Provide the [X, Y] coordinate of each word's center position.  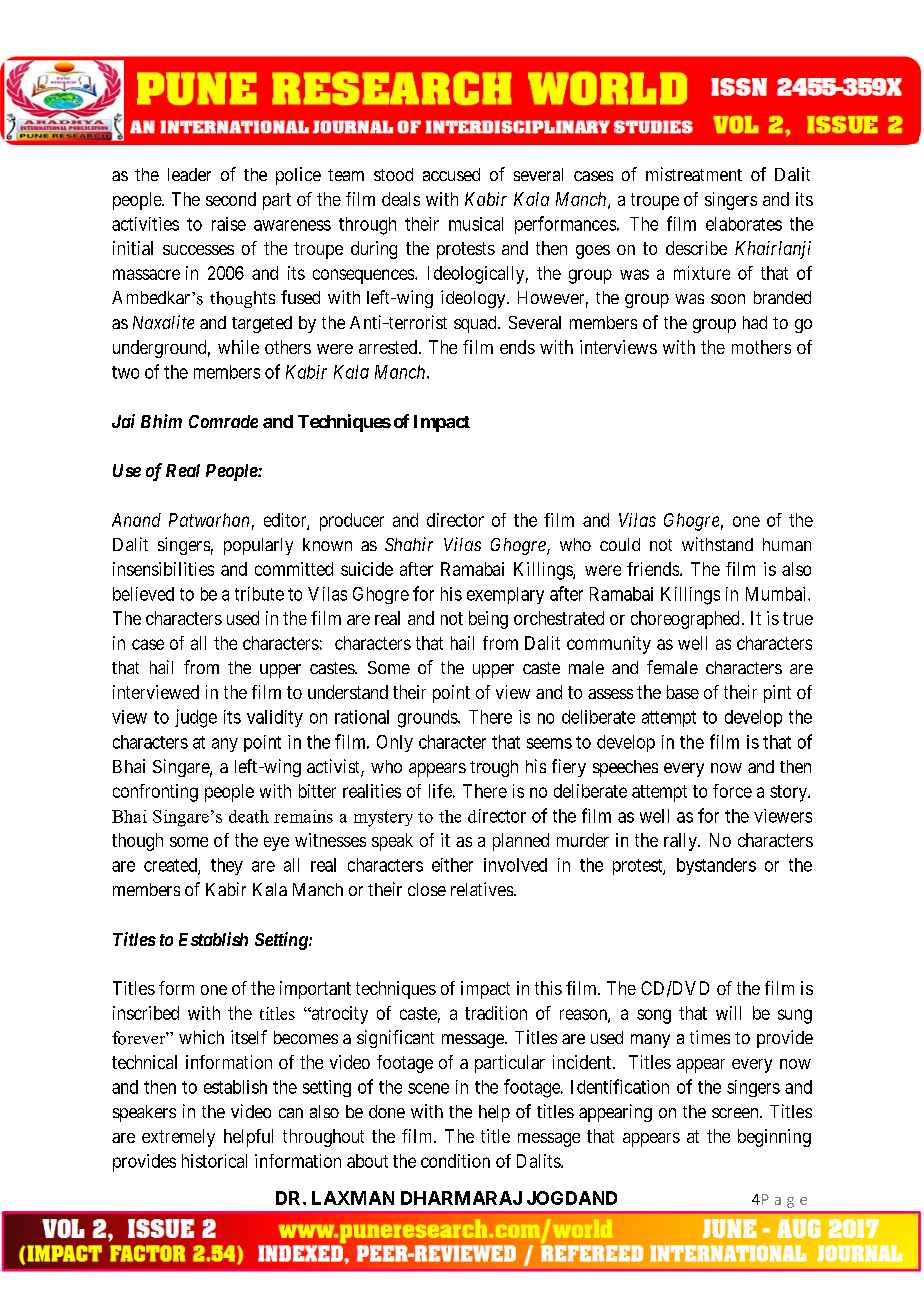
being [488, 620]
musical [476, 224]
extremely [178, 1138]
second [231, 199]
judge [196, 718]
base [683, 692]
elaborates [744, 224]
